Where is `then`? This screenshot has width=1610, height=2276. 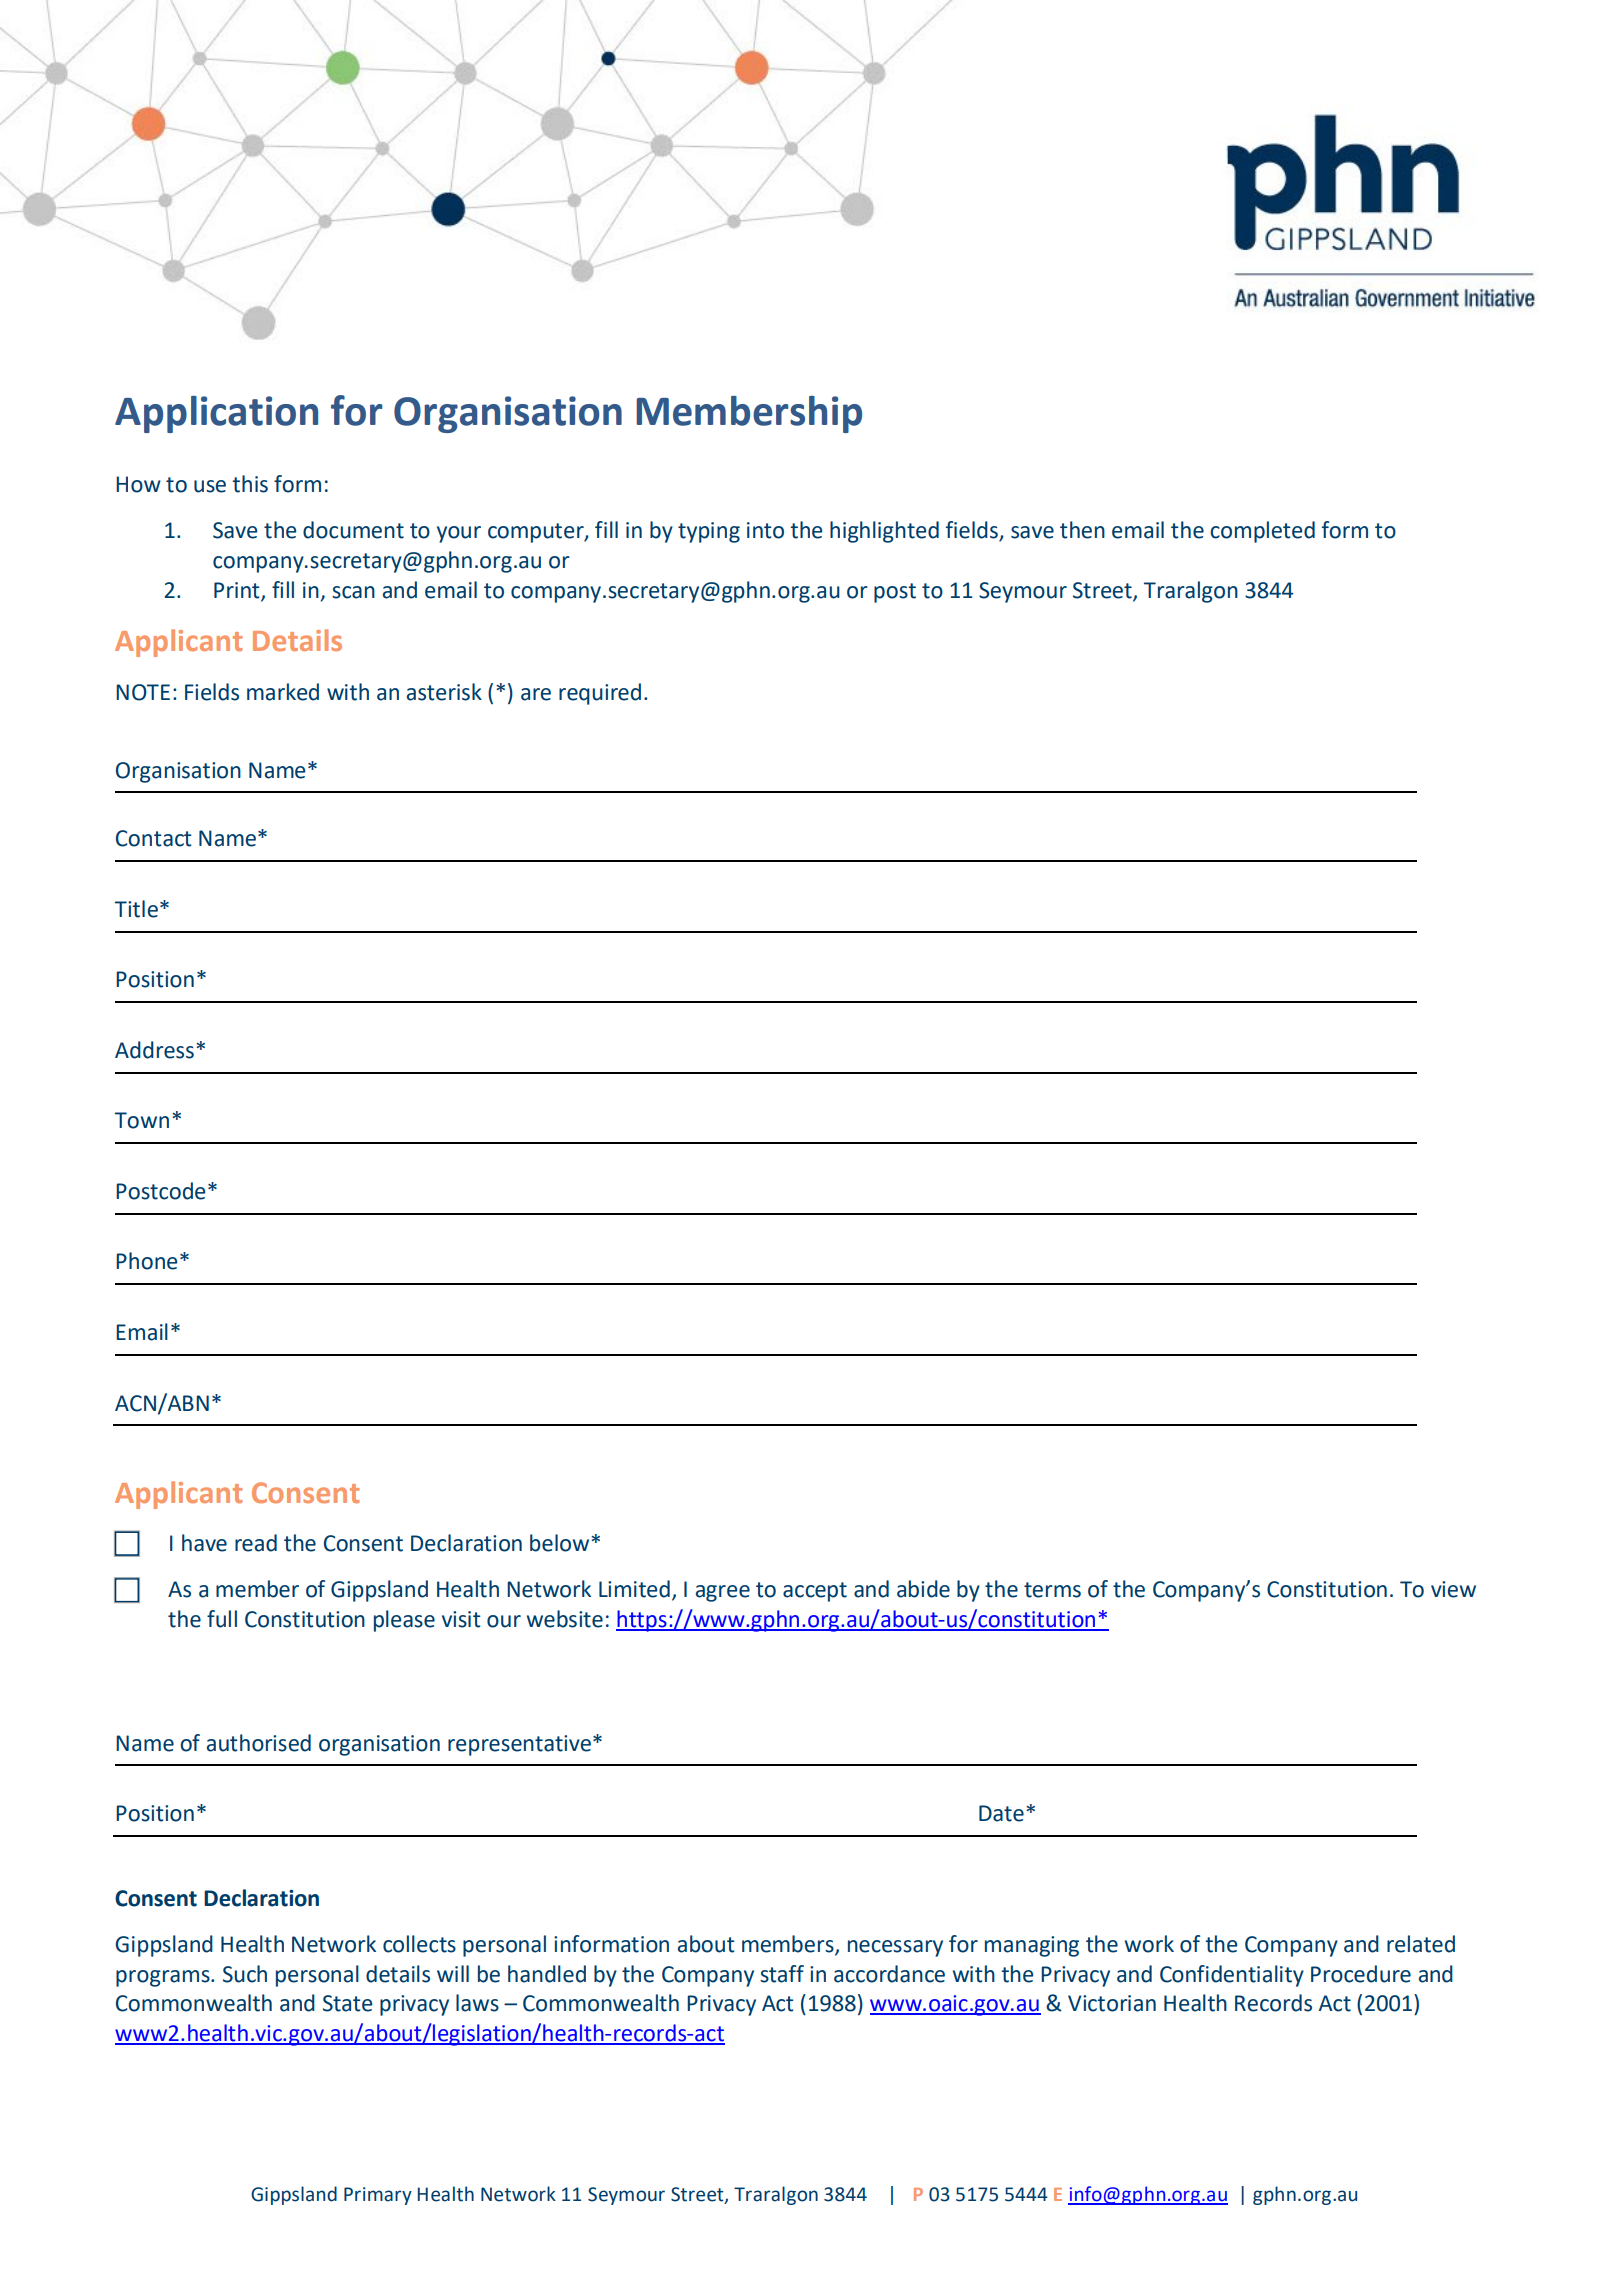 then is located at coordinates (1082, 530).
